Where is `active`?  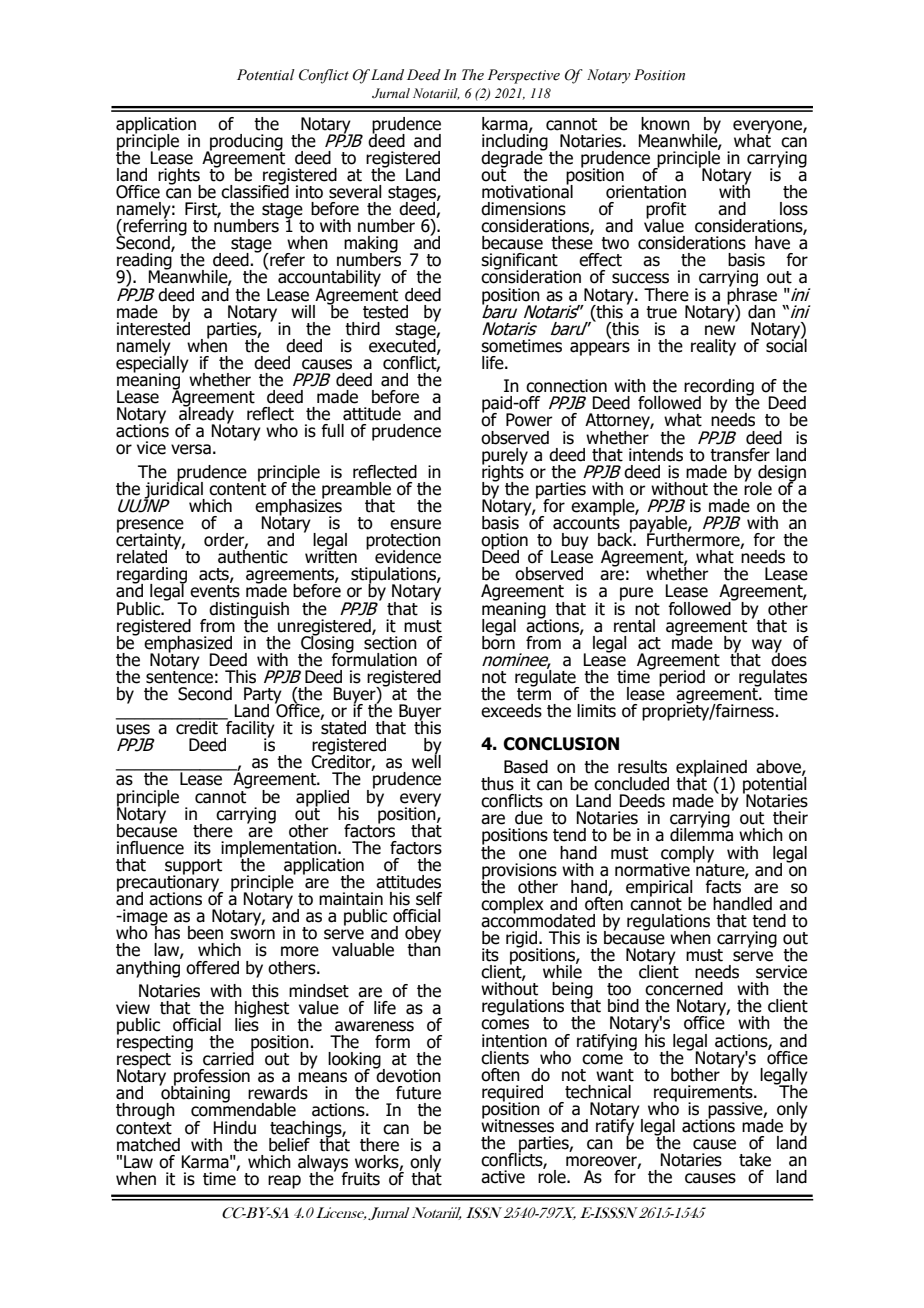
active is located at coordinates (503, 1177).
